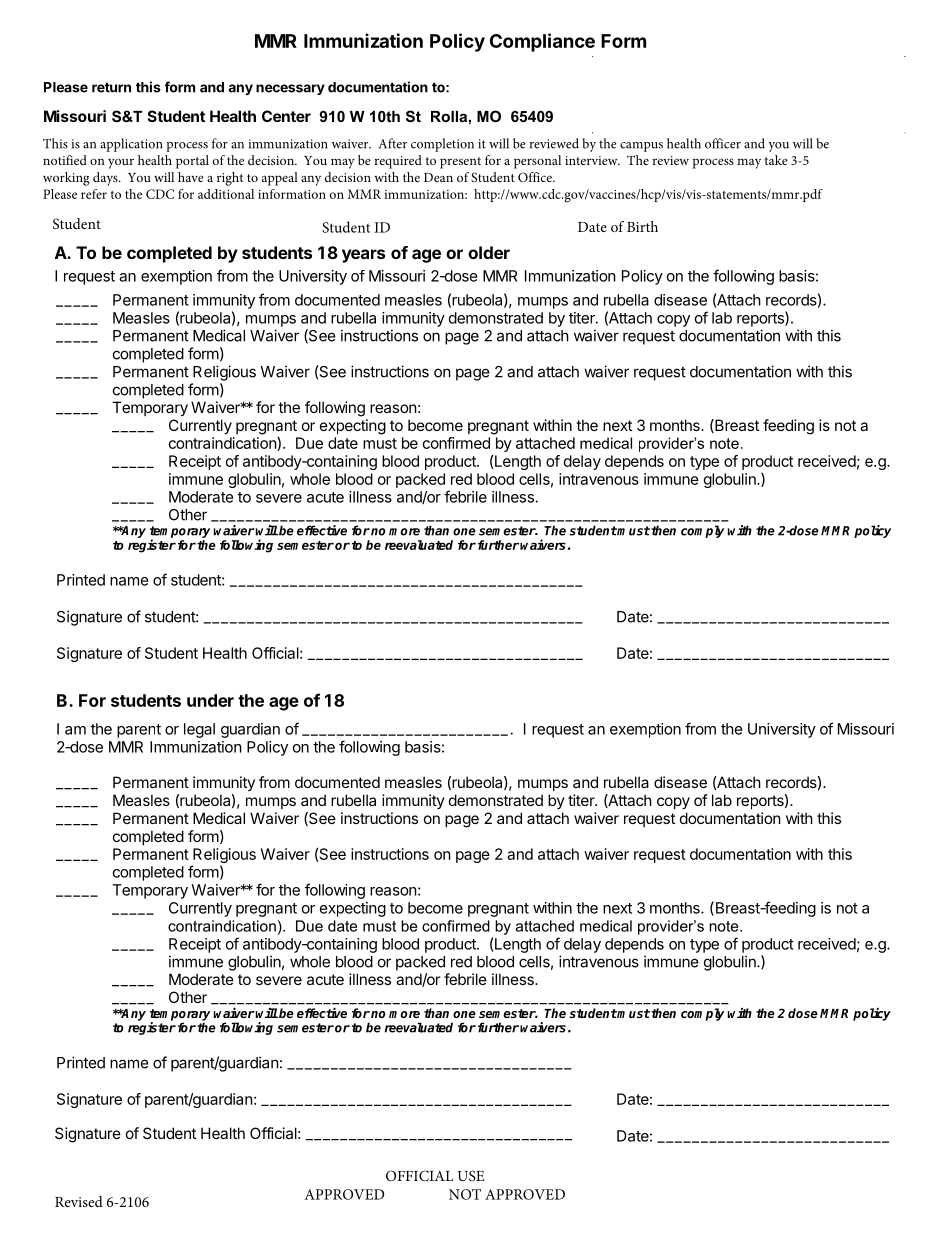 Image resolution: width=952 pixels, height=1233 pixels. What do you see at coordinates (642, 226) in the screenshot?
I see `Birth` at bounding box center [642, 226].
